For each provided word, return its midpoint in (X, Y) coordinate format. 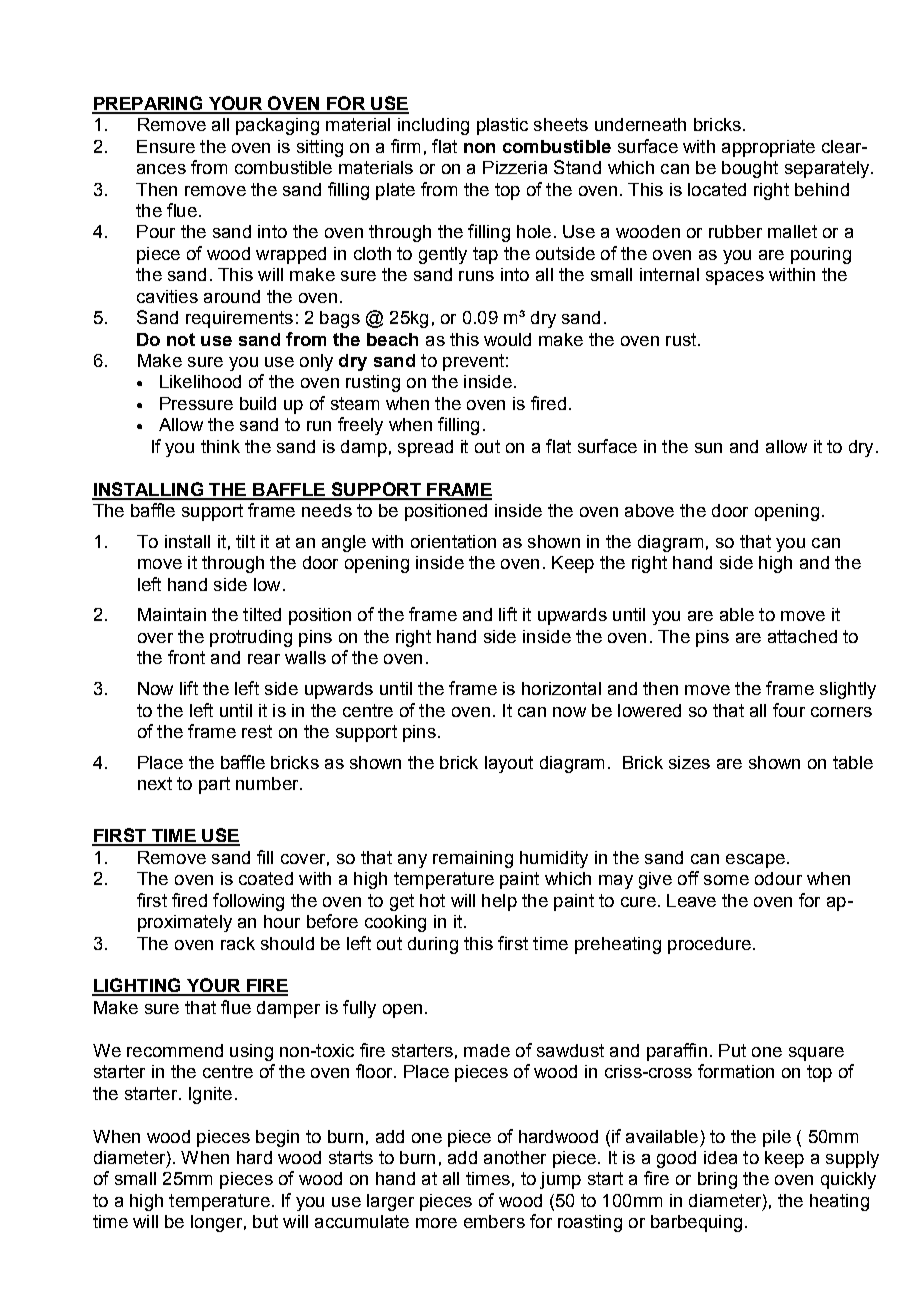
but (265, 1221)
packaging (277, 126)
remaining (473, 859)
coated (266, 878)
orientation (453, 541)
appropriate (768, 148)
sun (708, 448)
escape (755, 861)
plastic (502, 126)
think (220, 446)
